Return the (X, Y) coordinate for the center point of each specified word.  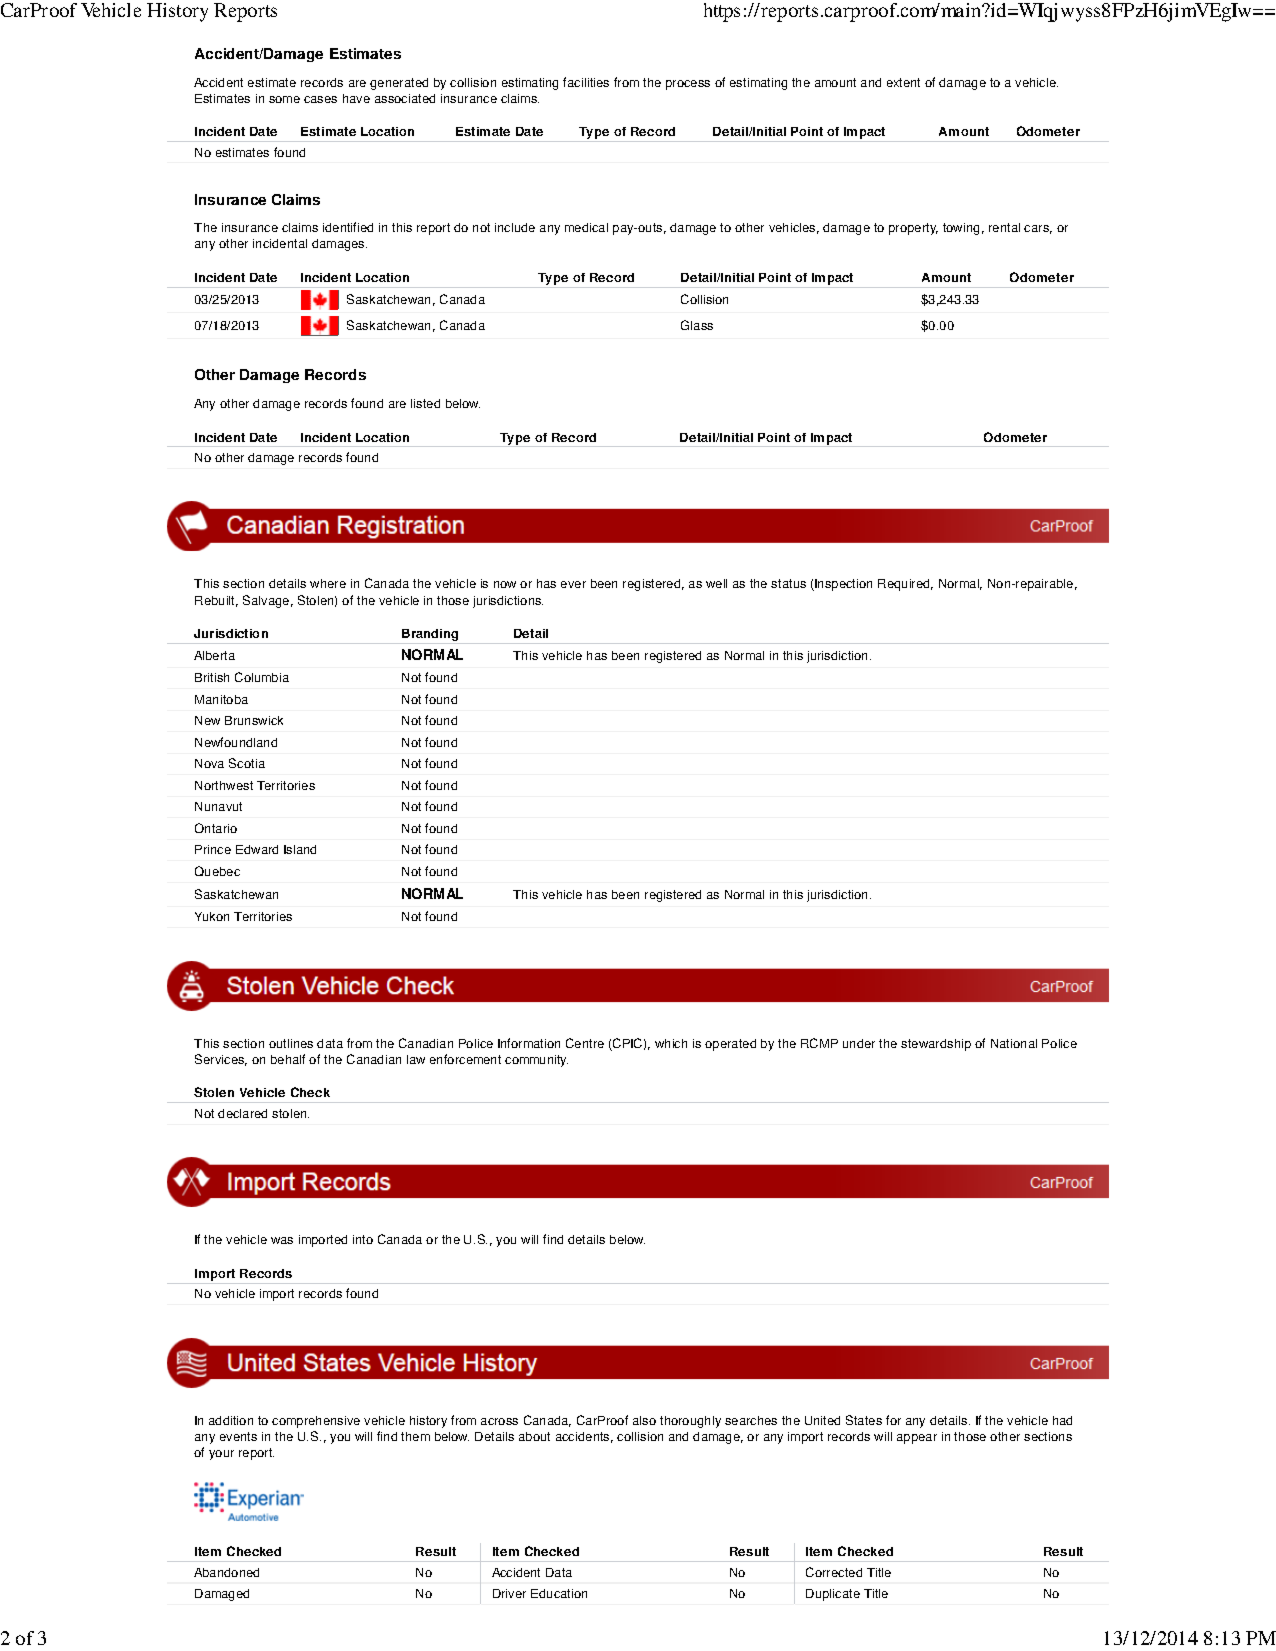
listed (425, 403)
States (864, 1420)
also (644, 1420)
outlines (291, 1043)
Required (905, 585)
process (688, 85)
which (671, 1043)
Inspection (843, 585)
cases (320, 99)
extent (903, 82)
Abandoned (226, 1572)
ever (573, 584)
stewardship (936, 1045)
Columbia (262, 677)
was (282, 1240)
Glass (697, 325)
